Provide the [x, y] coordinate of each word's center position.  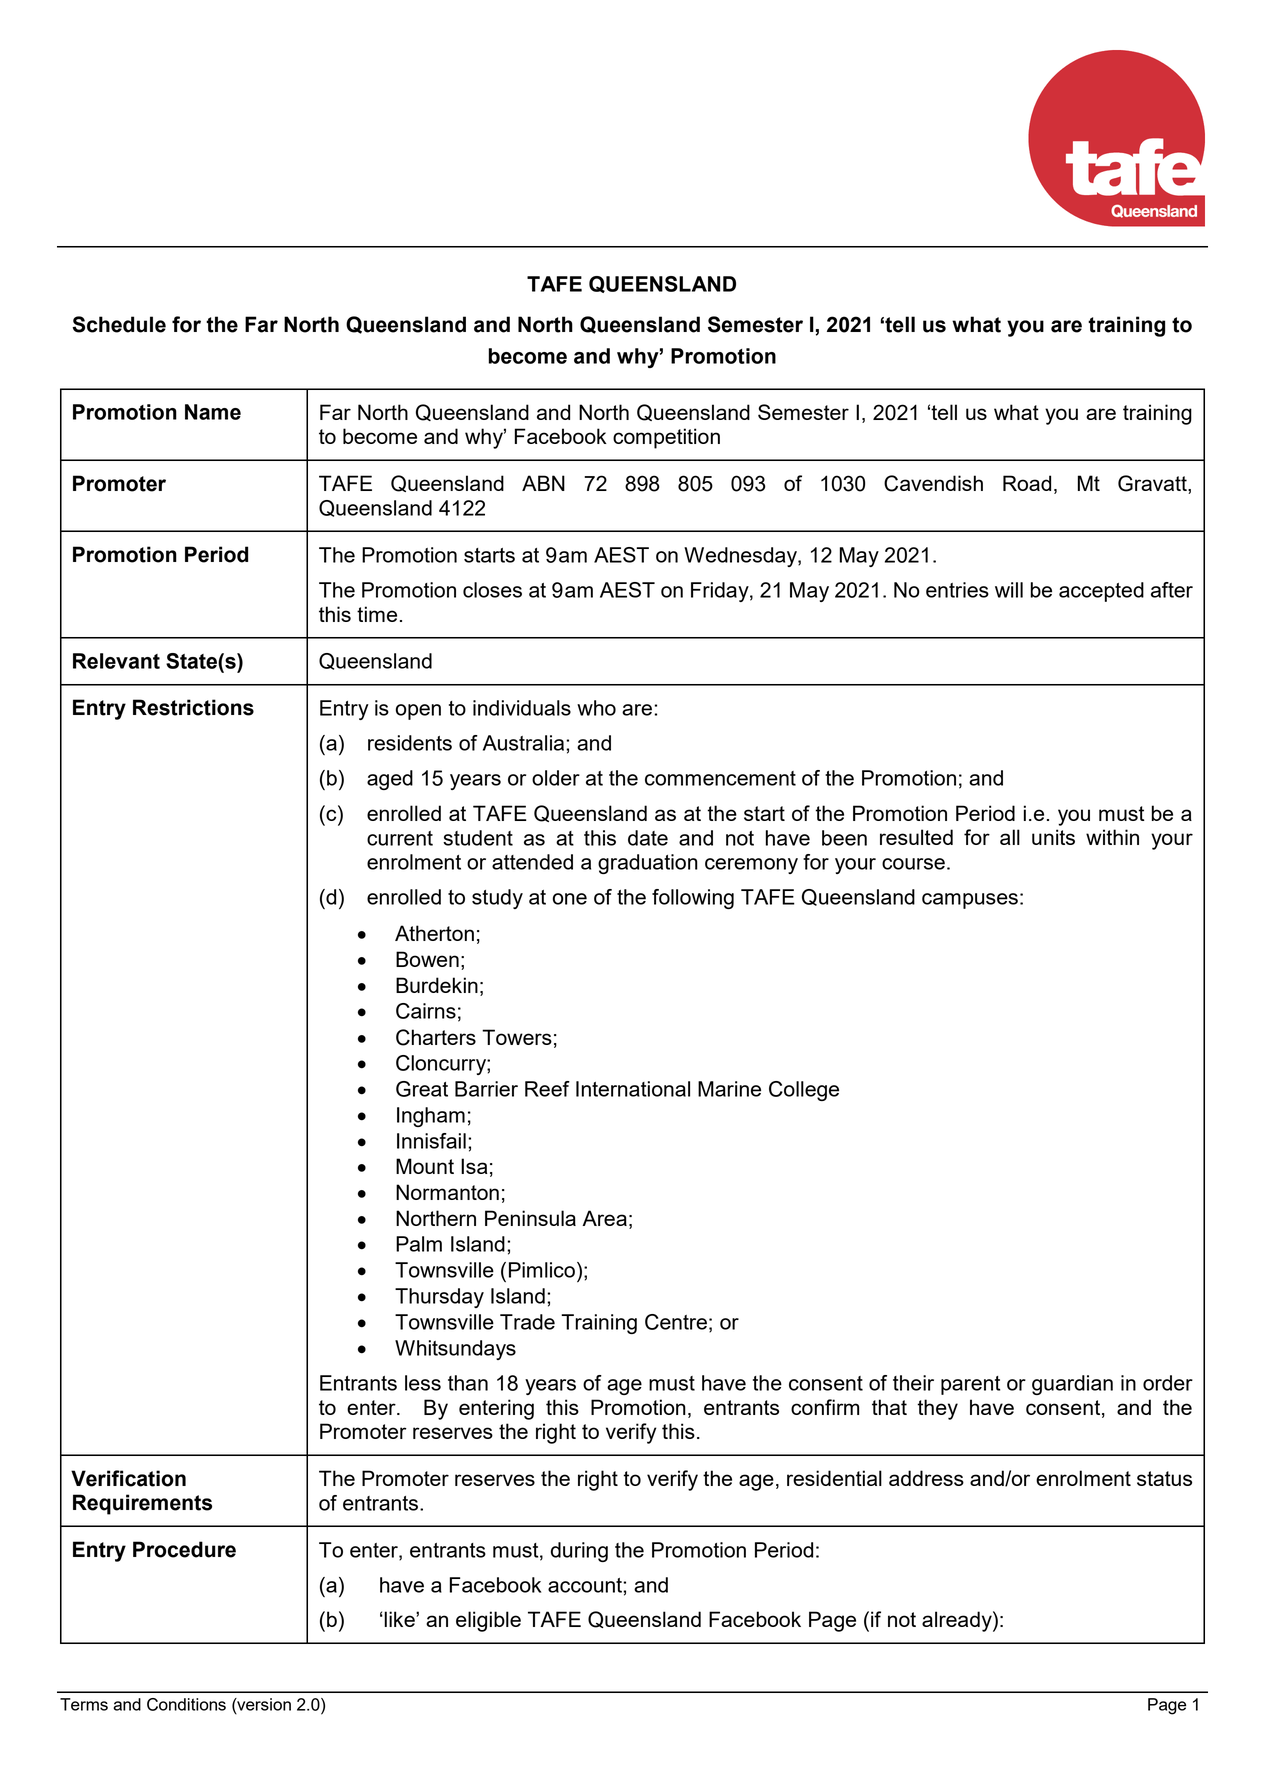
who [596, 708]
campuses [970, 901]
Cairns [426, 1011]
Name [213, 412]
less [423, 1383]
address [926, 1478]
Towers [517, 1037]
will [1009, 590]
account [586, 1585]
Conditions [186, 1704]
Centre [676, 1322]
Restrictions [193, 707]
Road [1027, 483]
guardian [1072, 1385]
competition [666, 438]
